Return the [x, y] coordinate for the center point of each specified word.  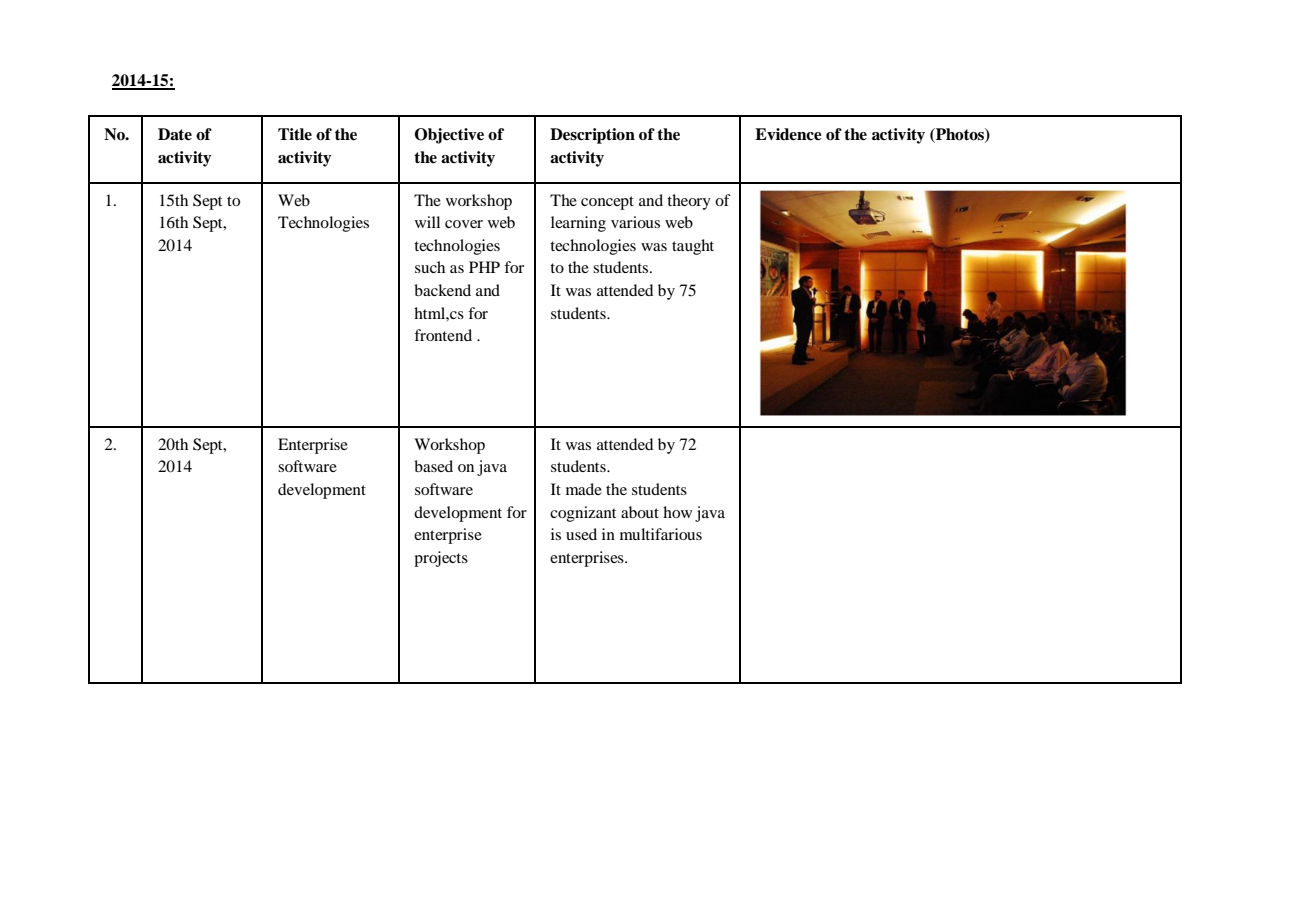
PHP [484, 267]
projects [441, 559]
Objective [449, 136]
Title [295, 134]
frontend [443, 335]
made [584, 489]
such [430, 267]
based [433, 466]
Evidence [788, 134]
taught [693, 247]
